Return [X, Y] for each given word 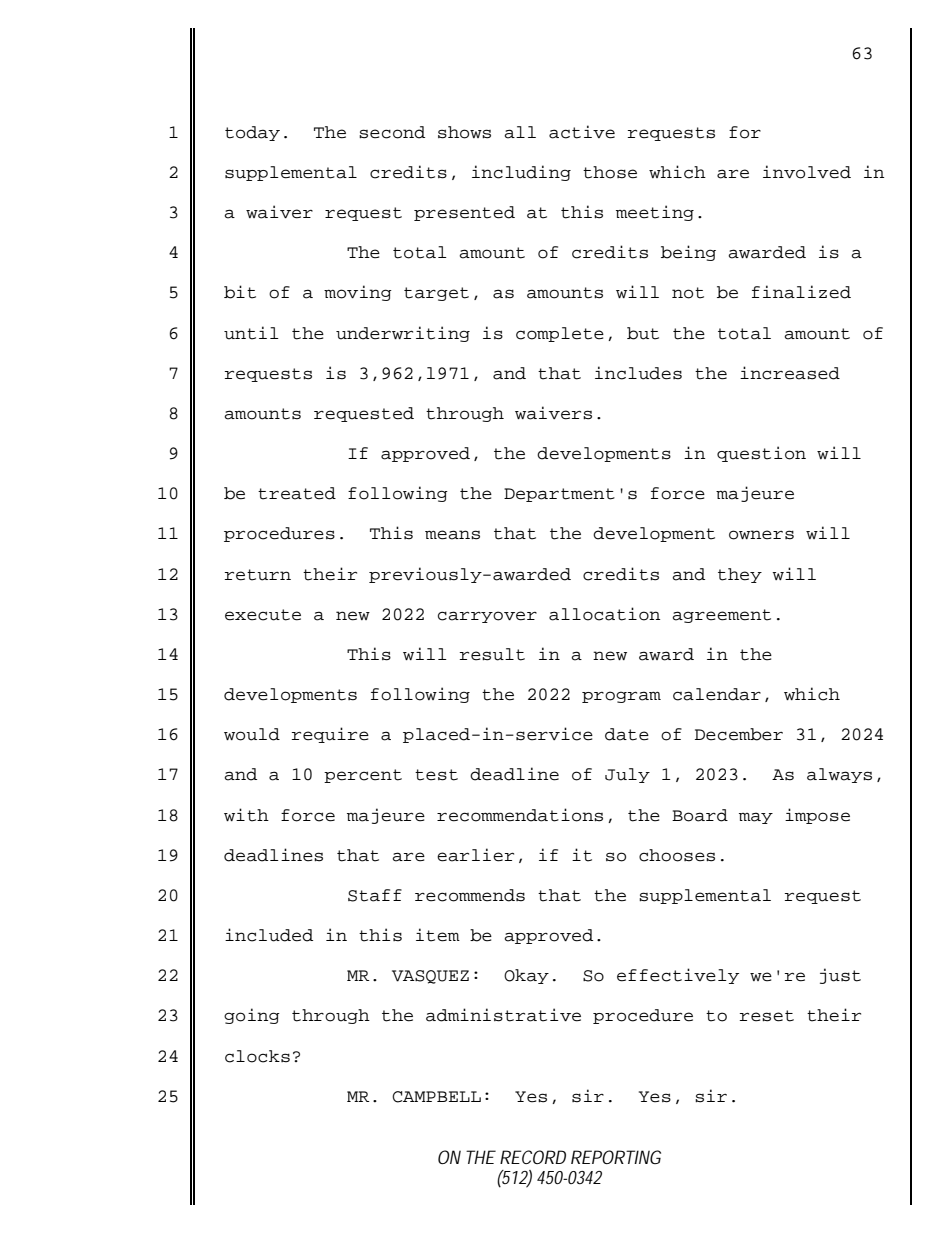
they [740, 575]
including [521, 173]
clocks [257, 1056]
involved [807, 172]
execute [263, 615]
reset [767, 1016]
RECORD [533, 1157]
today [252, 133]
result [492, 654]
